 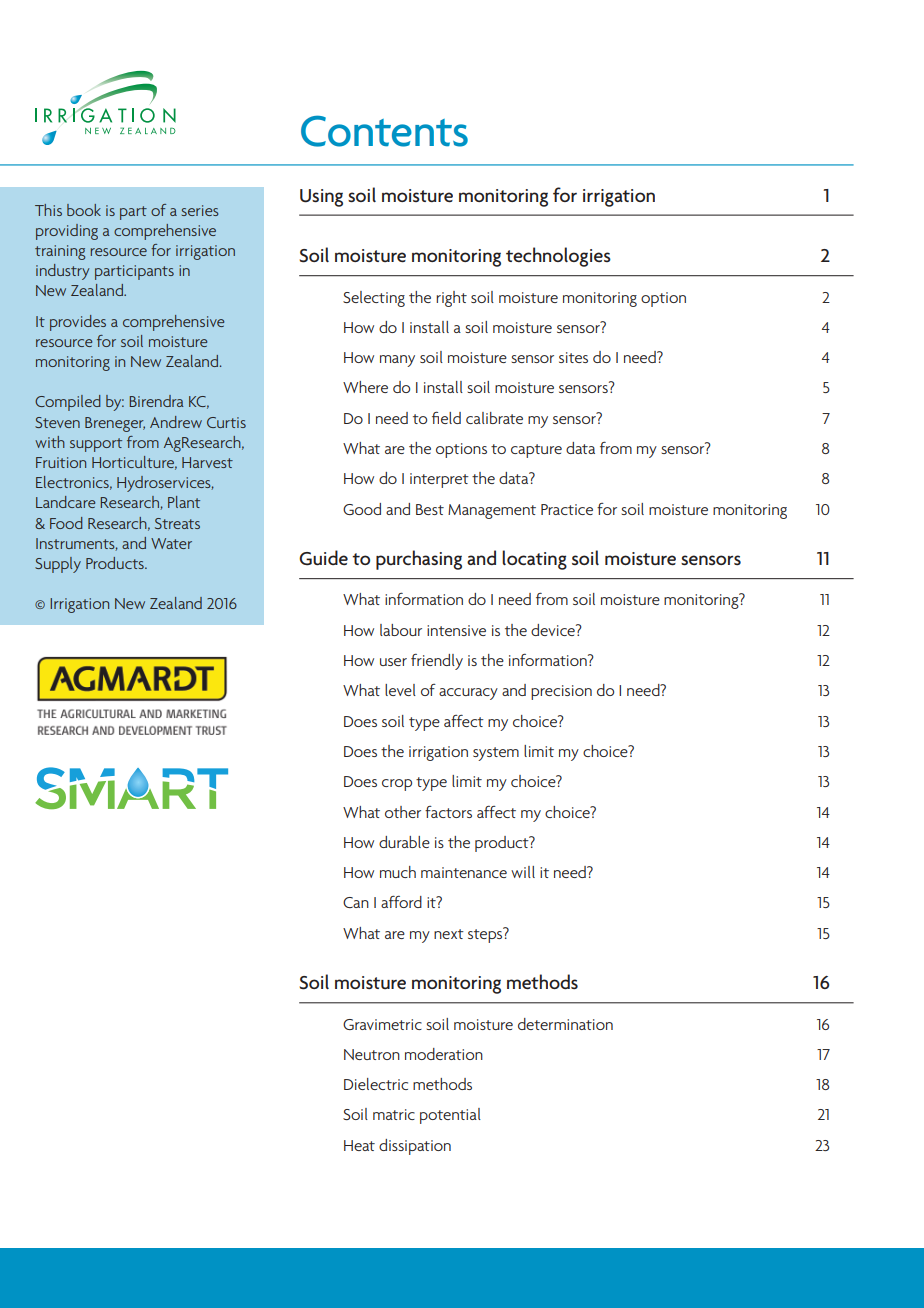 What do you see at coordinates (68, 403) in the screenshot?
I see `Compiled` at bounding box center [68, 403].
